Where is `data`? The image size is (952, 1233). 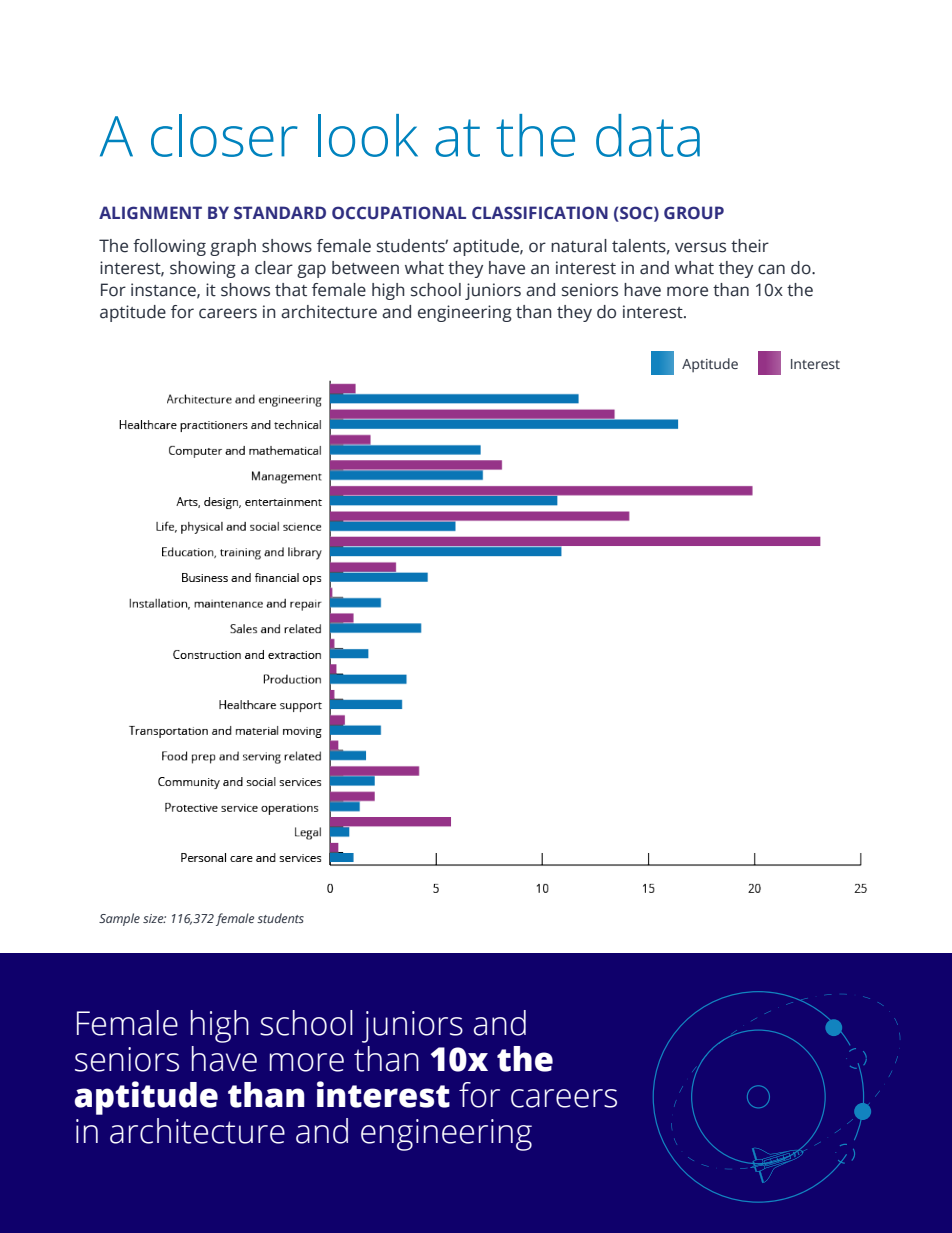
data is located at coordinates (648, 135).
